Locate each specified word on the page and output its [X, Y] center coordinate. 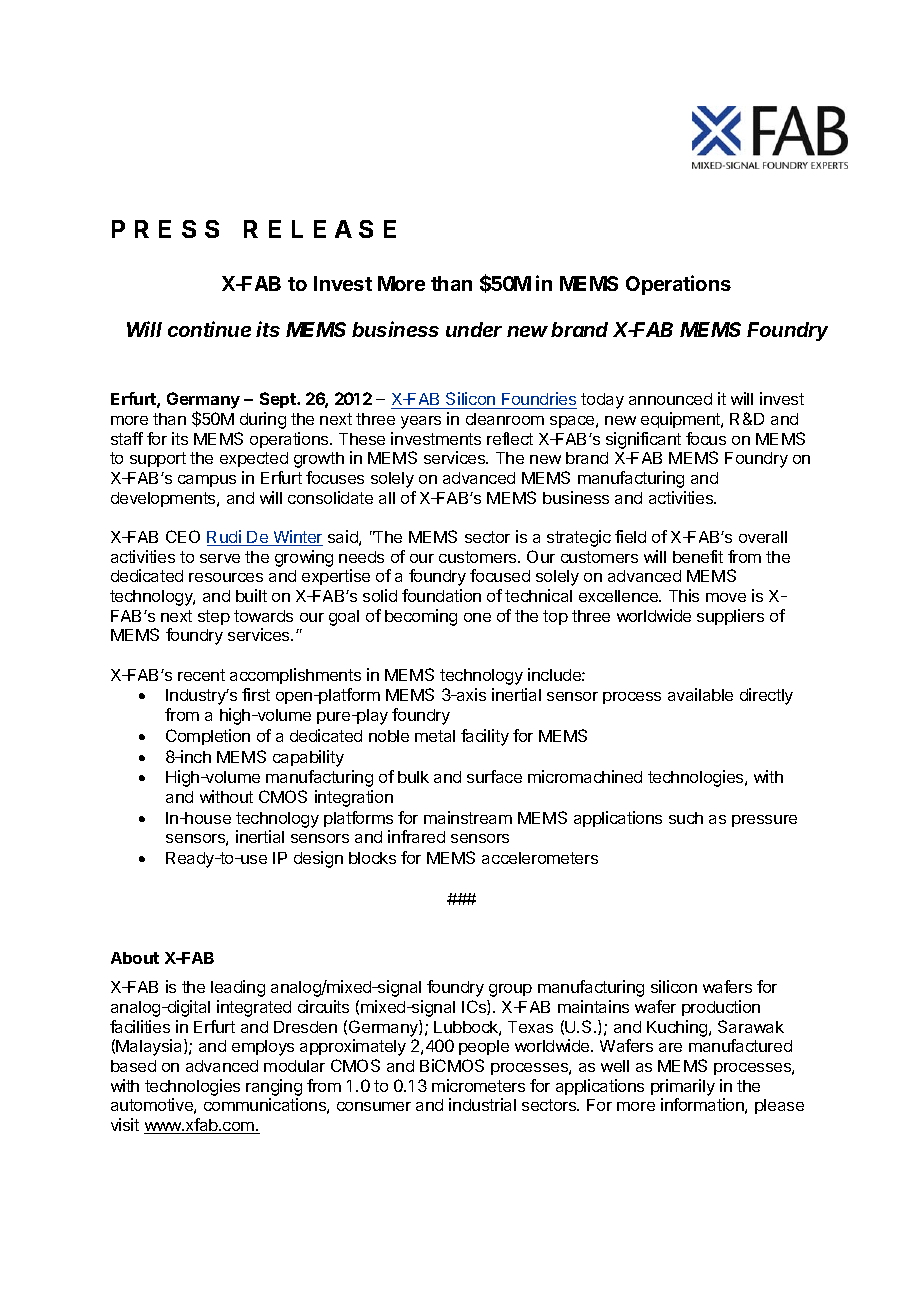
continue [209, 329]
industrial [482, 1104]
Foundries [538, 400]
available [700, 694]
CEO [183, 536]
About [135, 958]
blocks [372, 858]
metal [435, 736]
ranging [274, 1087]
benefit [698, 556]
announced [670, 399]
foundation [441, 595]
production [721, 1008]
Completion [208, 737]
